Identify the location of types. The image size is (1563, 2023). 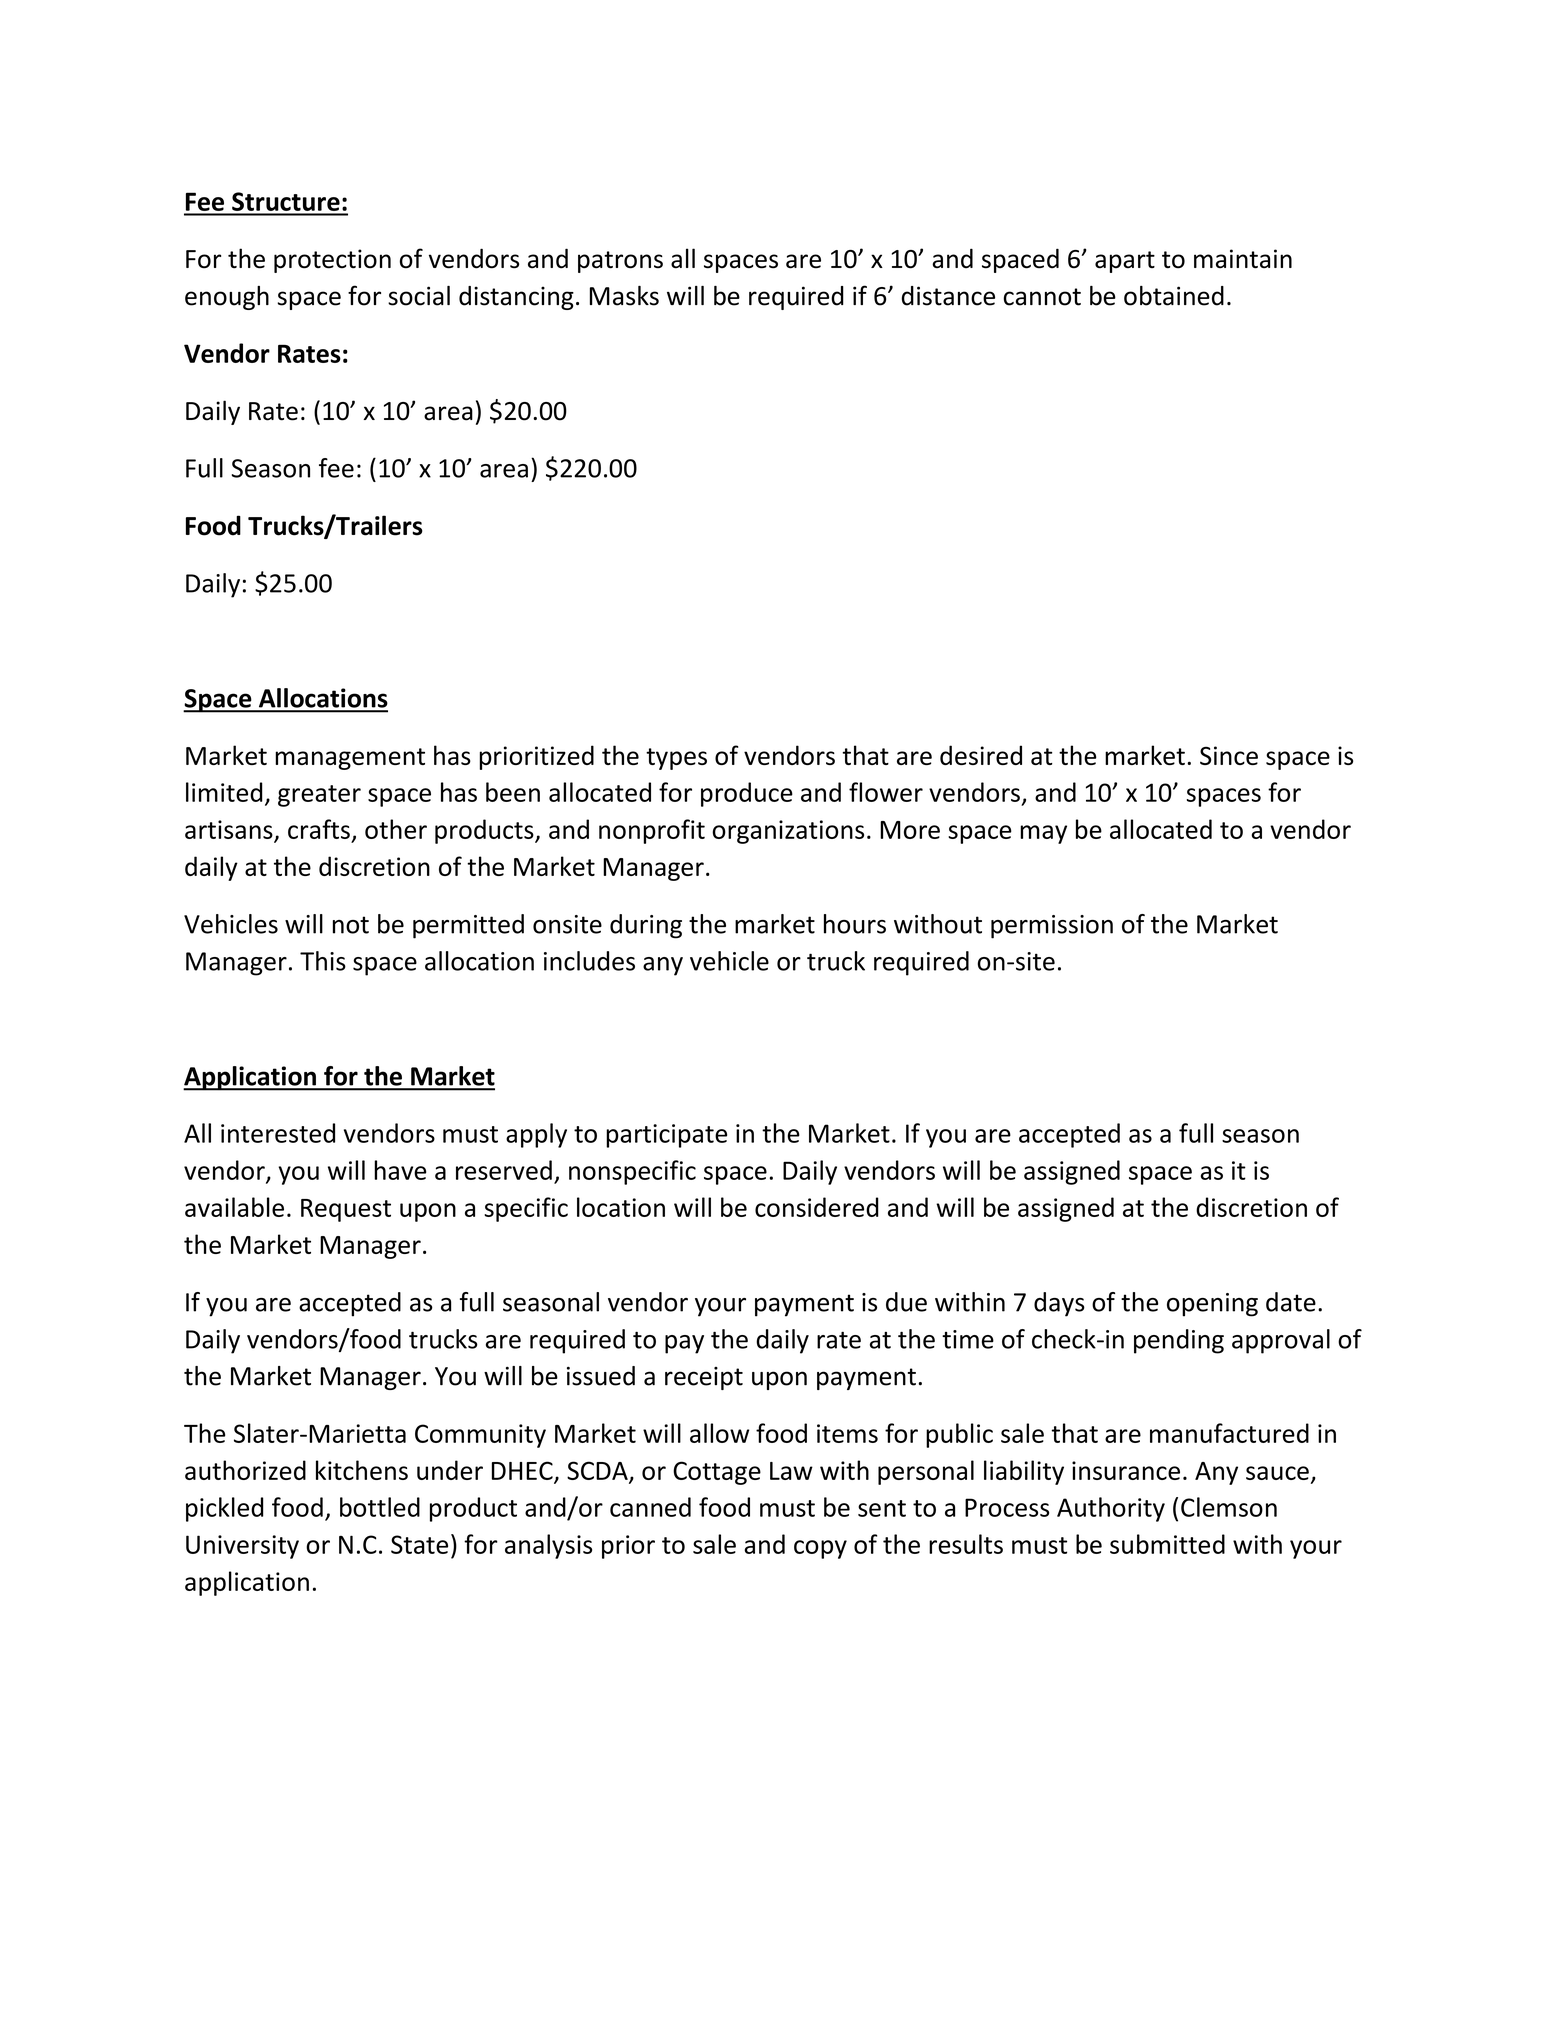
(676, 759).
